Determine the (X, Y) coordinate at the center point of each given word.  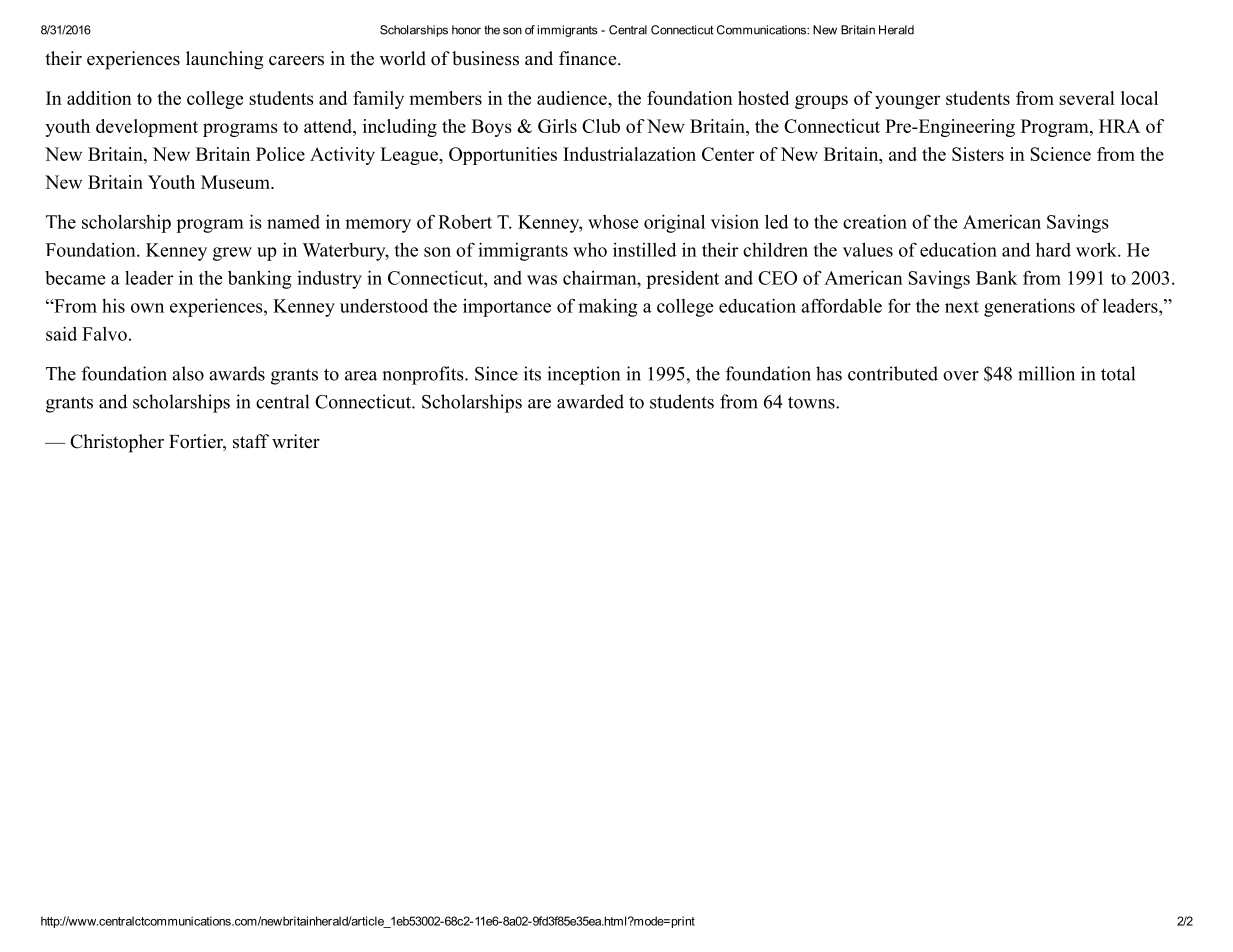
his (113, 306)
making (608, 307)
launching (224, 60)
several (1087, 98)
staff (251, 441)
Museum (236, 182)
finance (589, 58)
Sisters (978, 154)
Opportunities (503, 156)
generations (1029, 308)
